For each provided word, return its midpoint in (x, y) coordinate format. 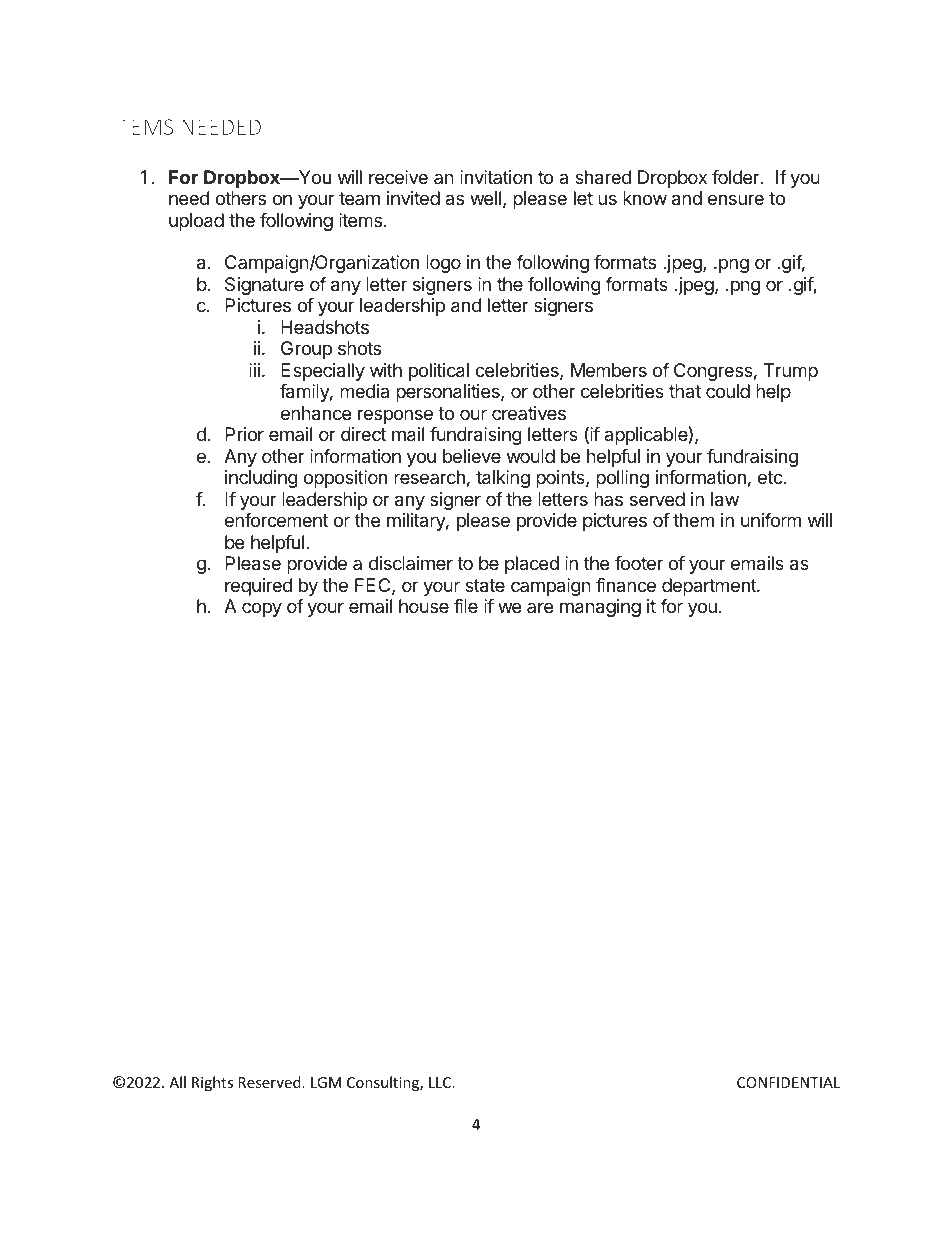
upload (196, 222)
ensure (736, 199)
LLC (441, 1082)
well (485, 198)
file (466, 606)
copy (262, 609)
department (710, 587)
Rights (212, 1083)
